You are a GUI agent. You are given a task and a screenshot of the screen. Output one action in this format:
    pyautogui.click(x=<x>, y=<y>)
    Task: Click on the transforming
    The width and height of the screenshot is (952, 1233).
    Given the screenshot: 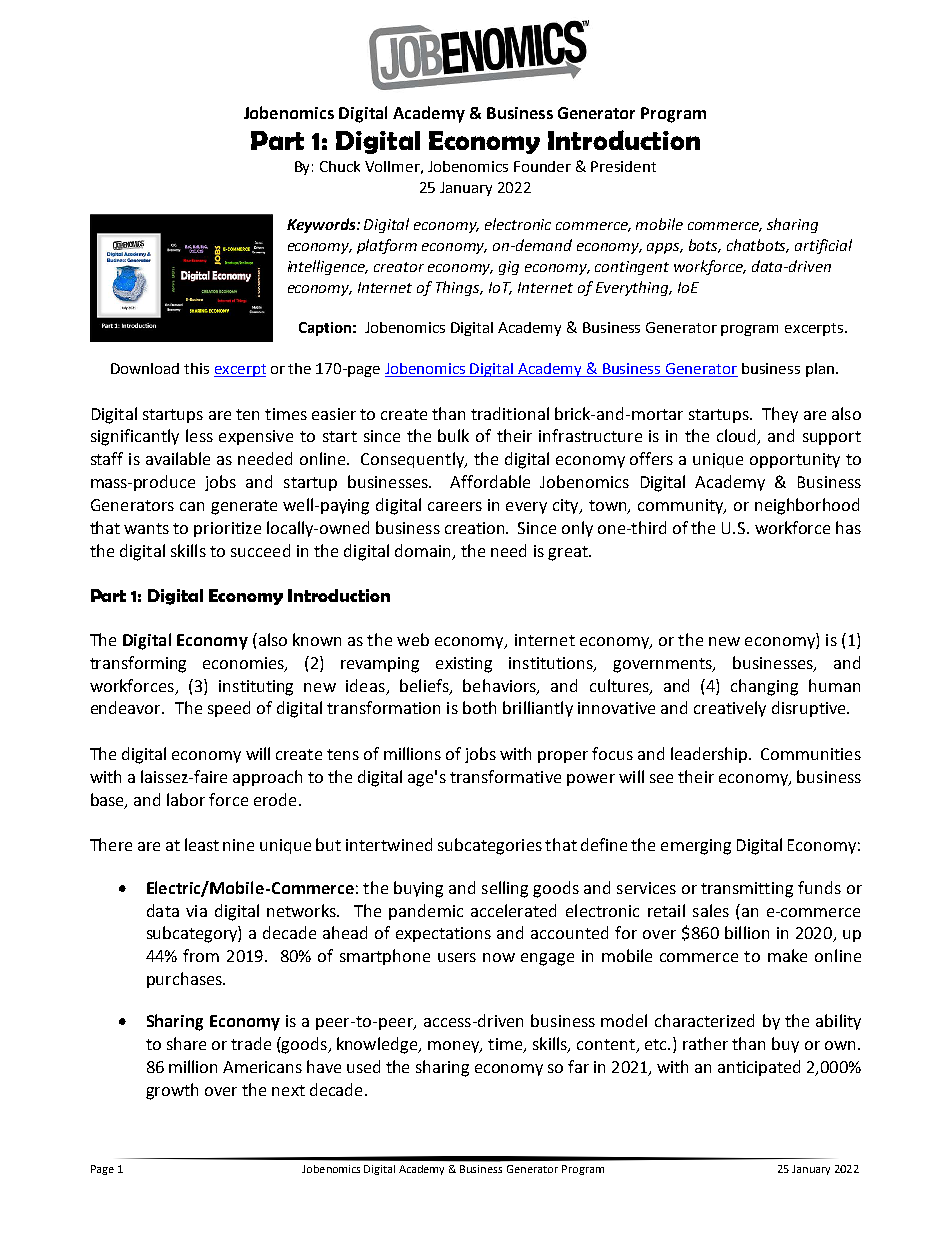 What is the action you would take?
    pyautogui.click(x=138, y=664)
